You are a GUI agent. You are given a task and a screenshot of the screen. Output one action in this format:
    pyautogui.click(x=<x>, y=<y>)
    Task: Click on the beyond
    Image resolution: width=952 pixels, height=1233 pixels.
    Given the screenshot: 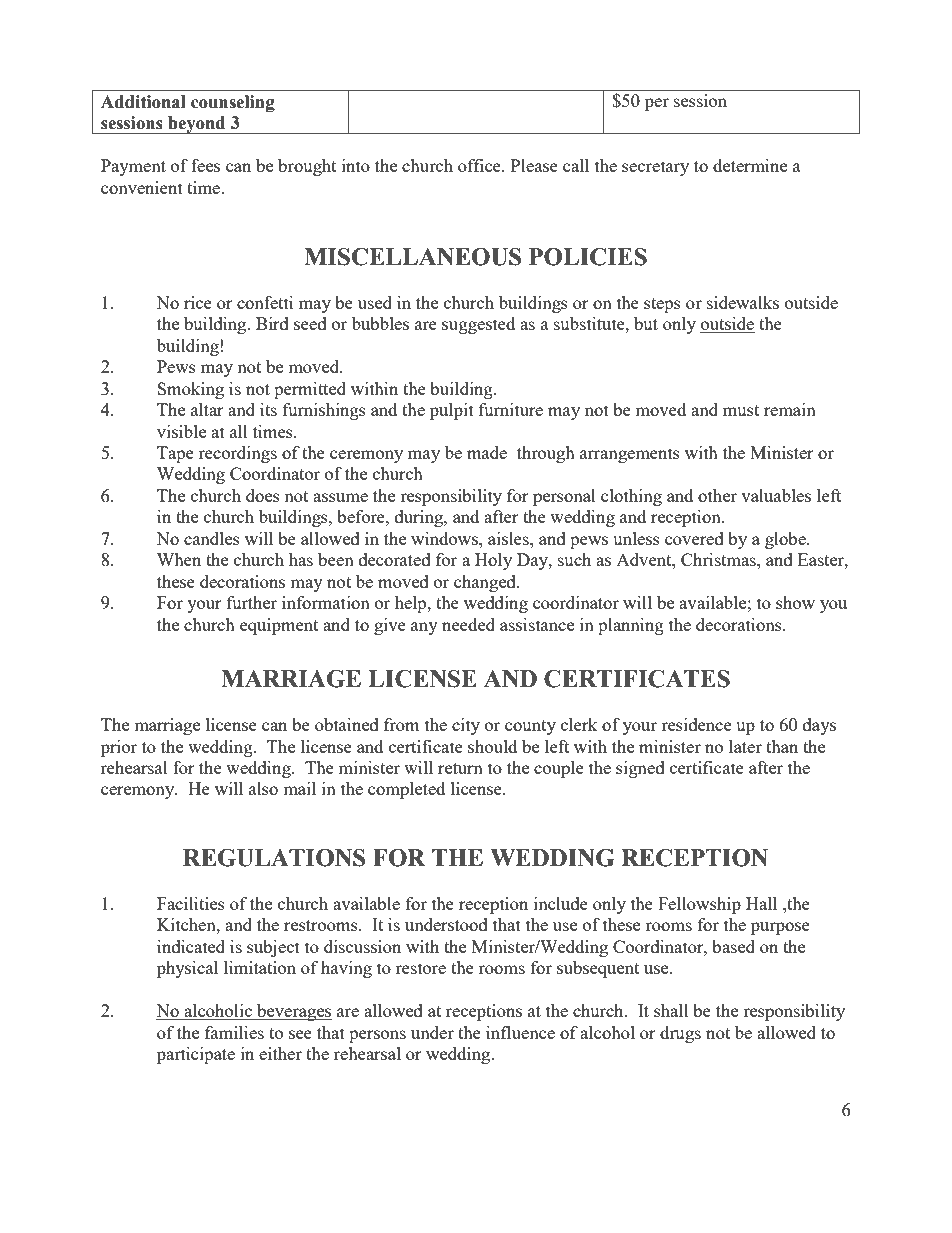 What is the action you would take?
    pyautogui.click(x=197, y=125)
